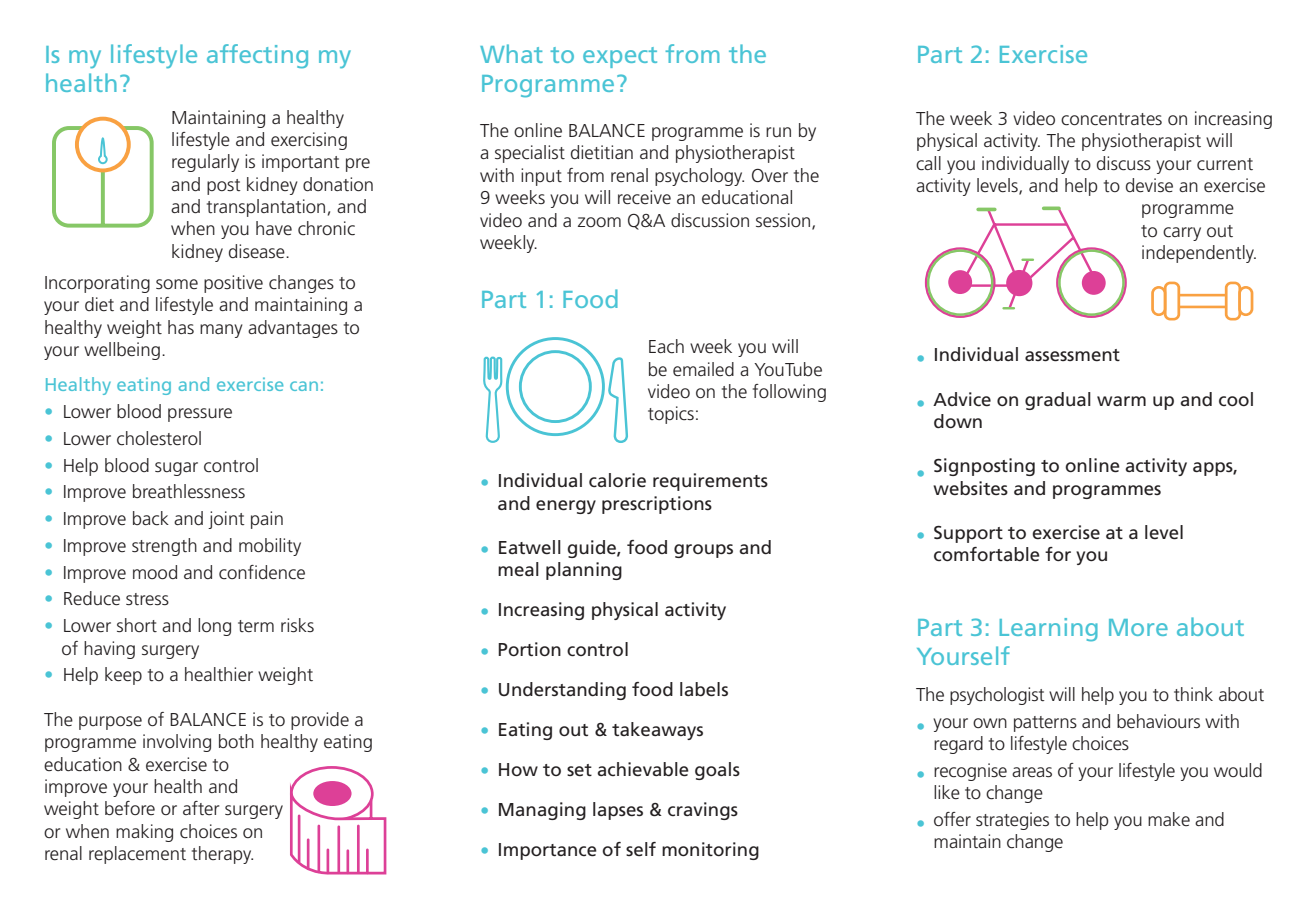 This image has height=924, width=1308. Describe the element at coordinates (257, 56) in the image. I see `affecting` at that location.
